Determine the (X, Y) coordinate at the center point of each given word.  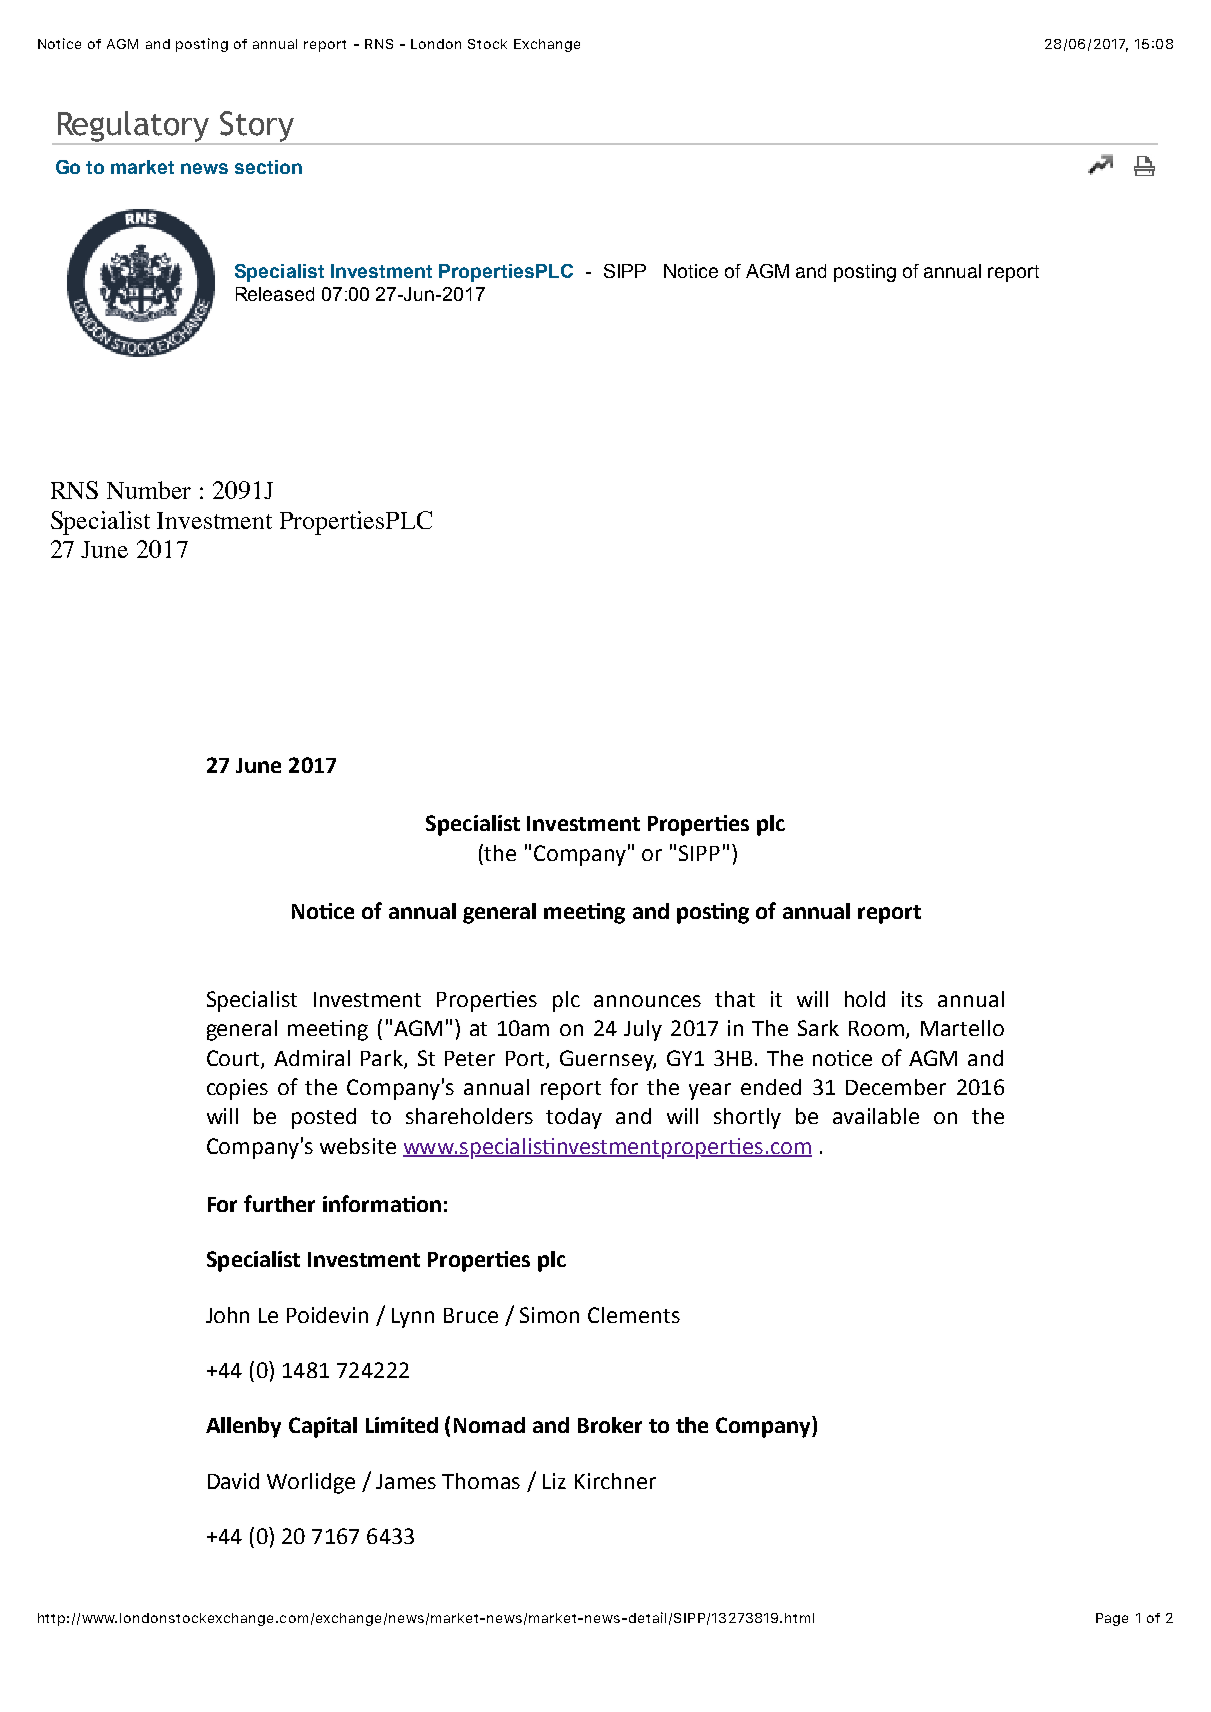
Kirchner (615, 1481)
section (268, 167)
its (912, 999)
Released (275, 294)
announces (647, 1001)
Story (257, 127)
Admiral (312, 1058)
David (233, 1481)
